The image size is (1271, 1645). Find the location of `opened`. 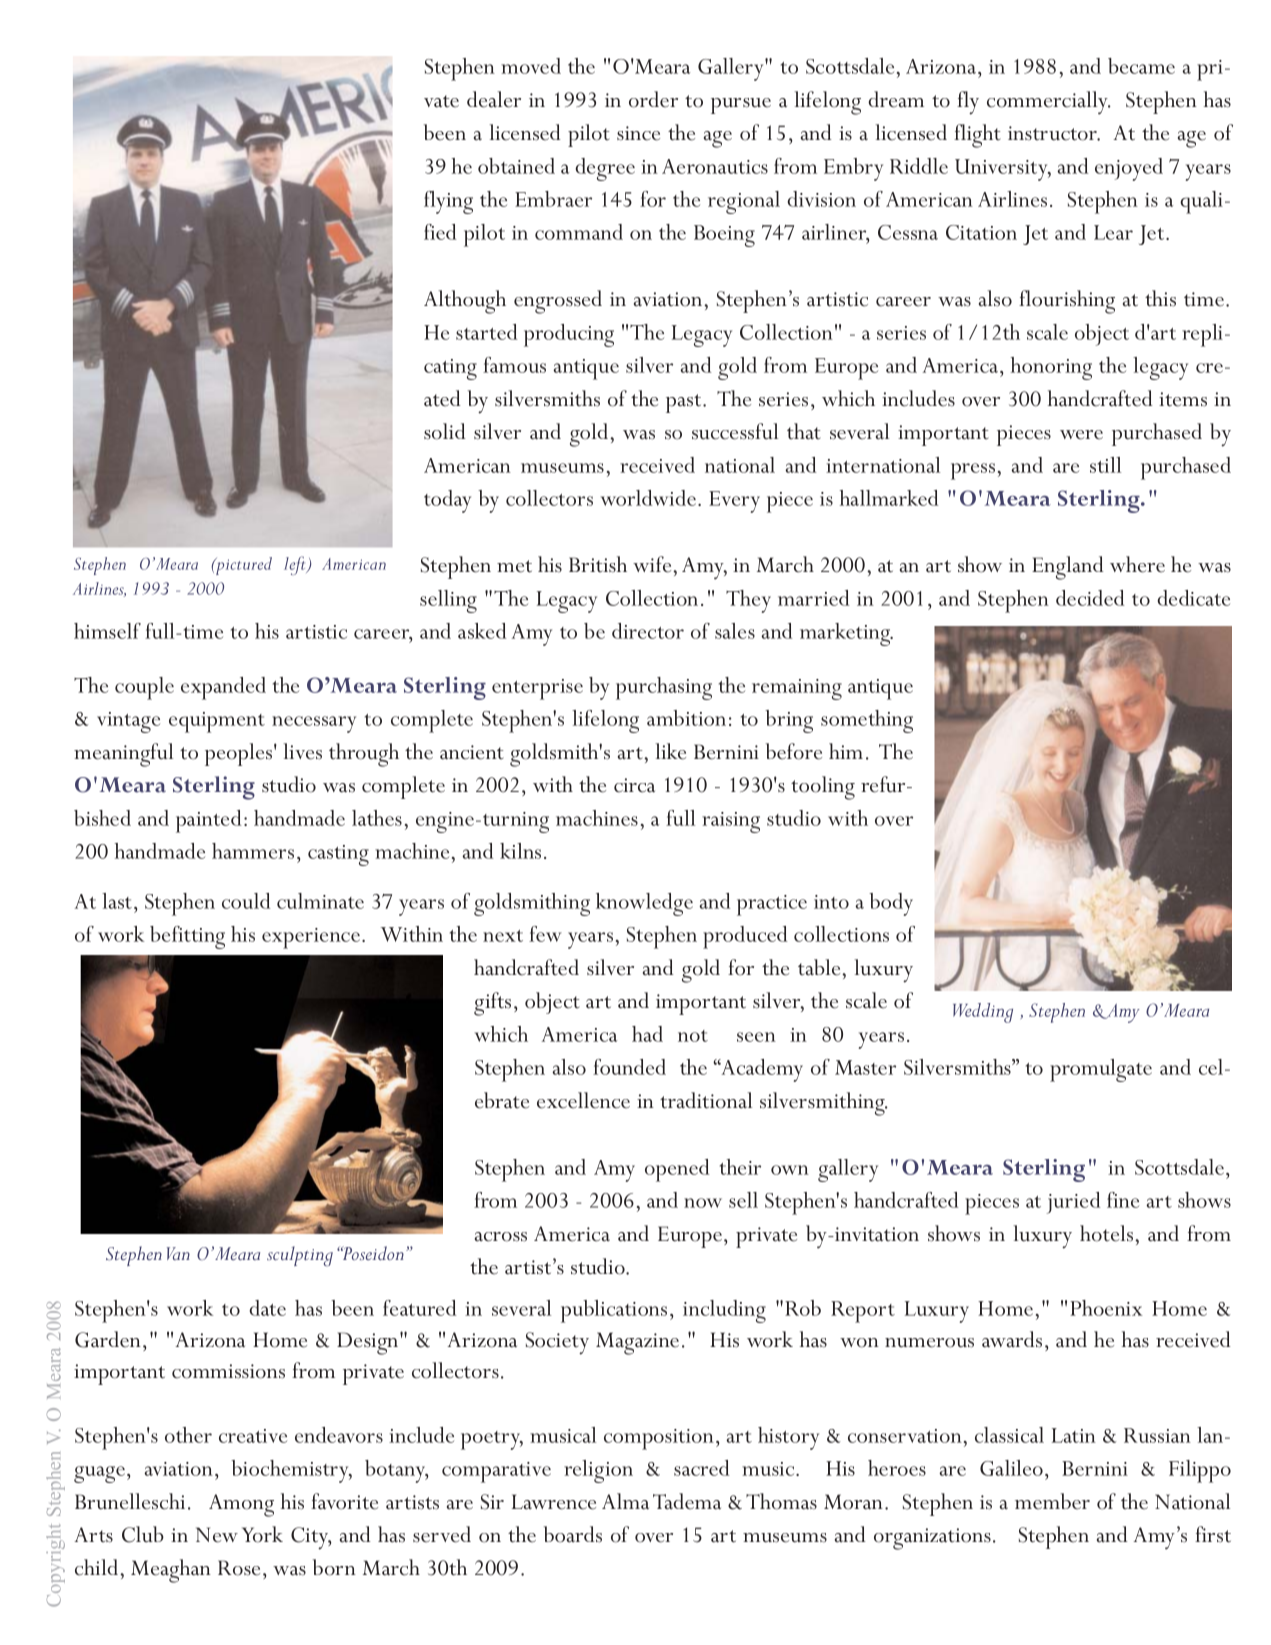

opened is located at coordinates (677, 1170).
